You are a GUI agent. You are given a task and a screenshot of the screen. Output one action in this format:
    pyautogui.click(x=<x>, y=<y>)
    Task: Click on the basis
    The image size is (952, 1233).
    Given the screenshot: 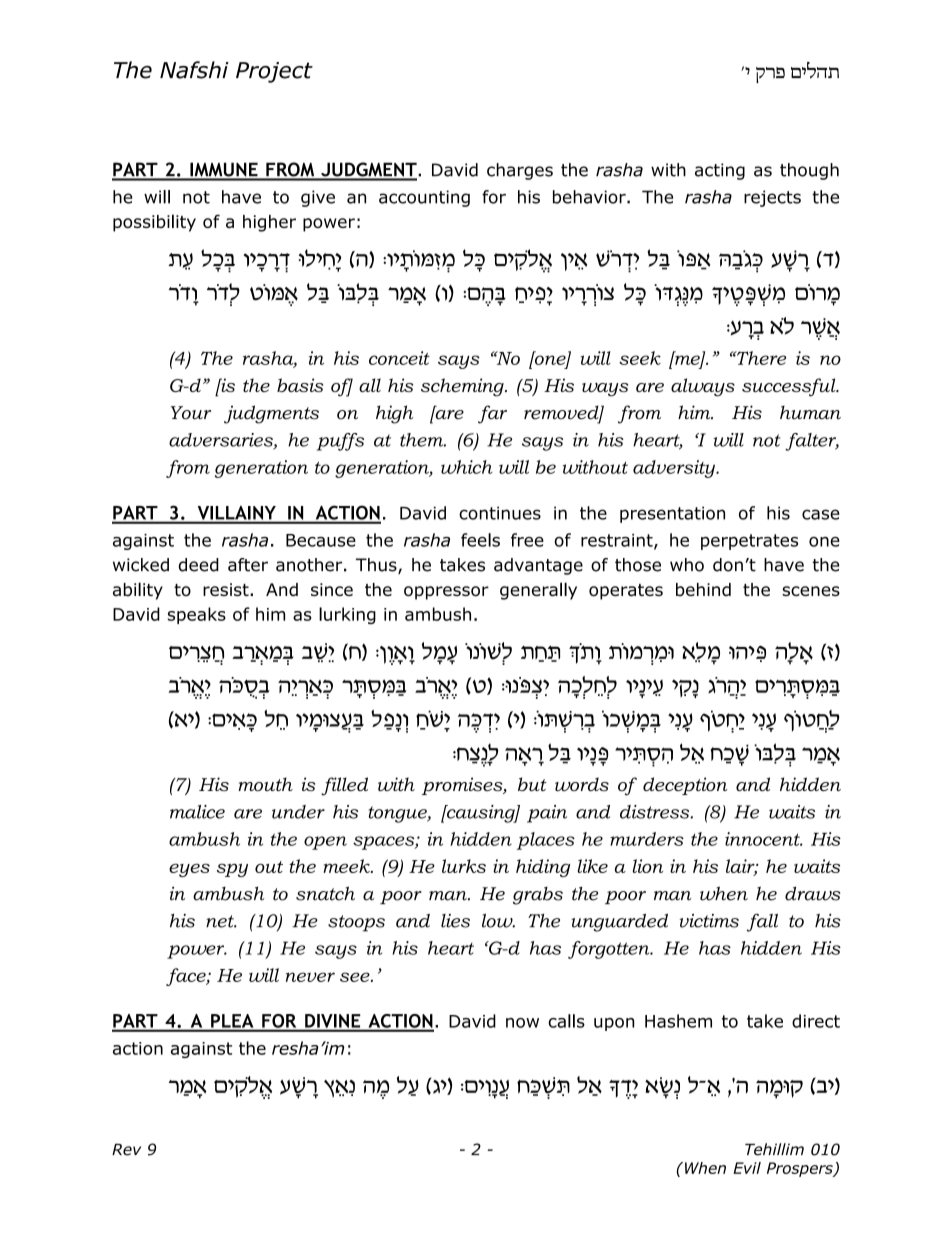 What is the action you would take?
    pyautogui.click(x=300, y=385)
